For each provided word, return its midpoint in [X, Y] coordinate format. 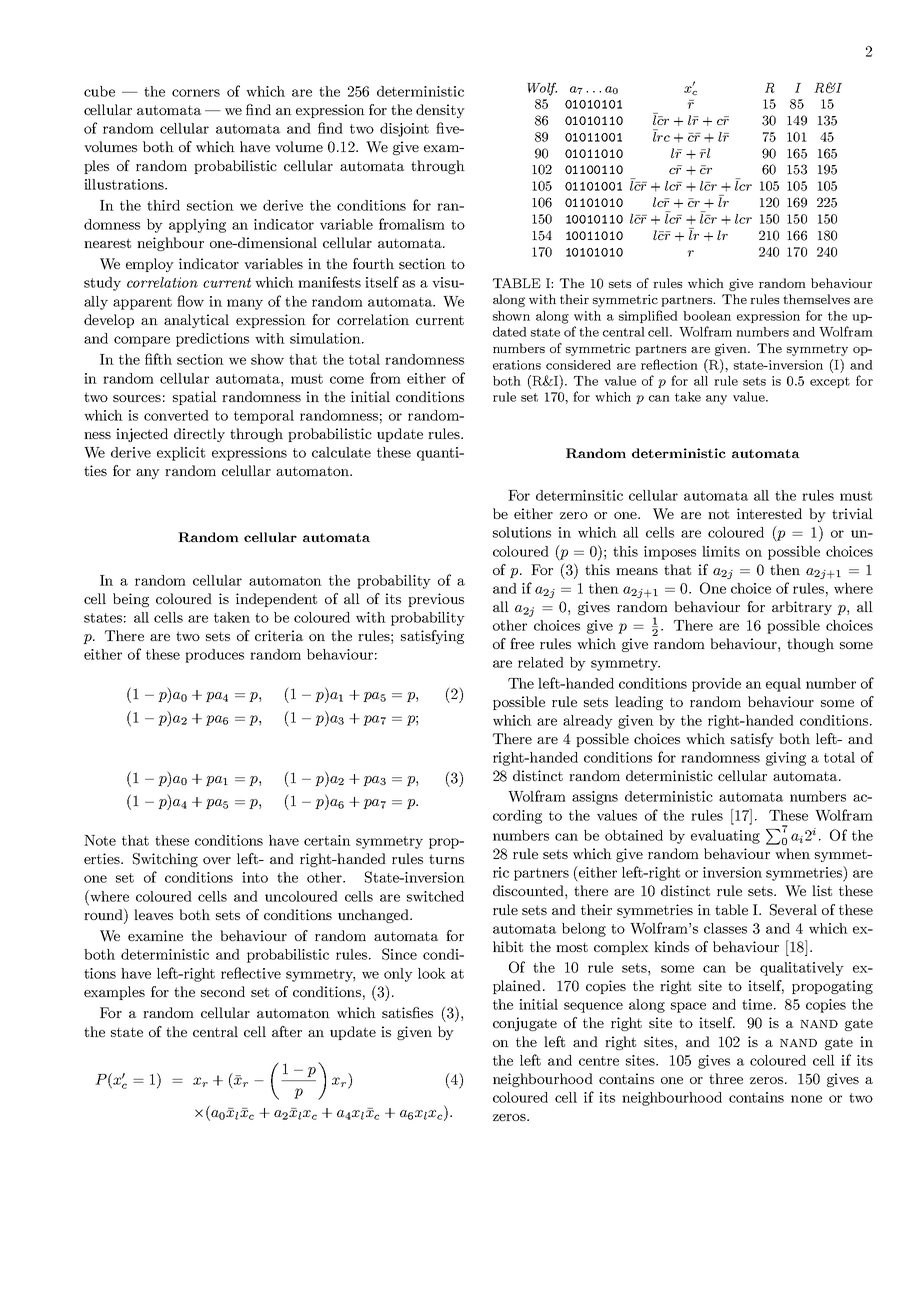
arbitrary [802, 608]
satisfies [407, 1012]
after [287, 1031]
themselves [816, 299]
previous [436, 600]
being [131, 600]
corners [196, 93]
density [440, 111]
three [726, 1078]
